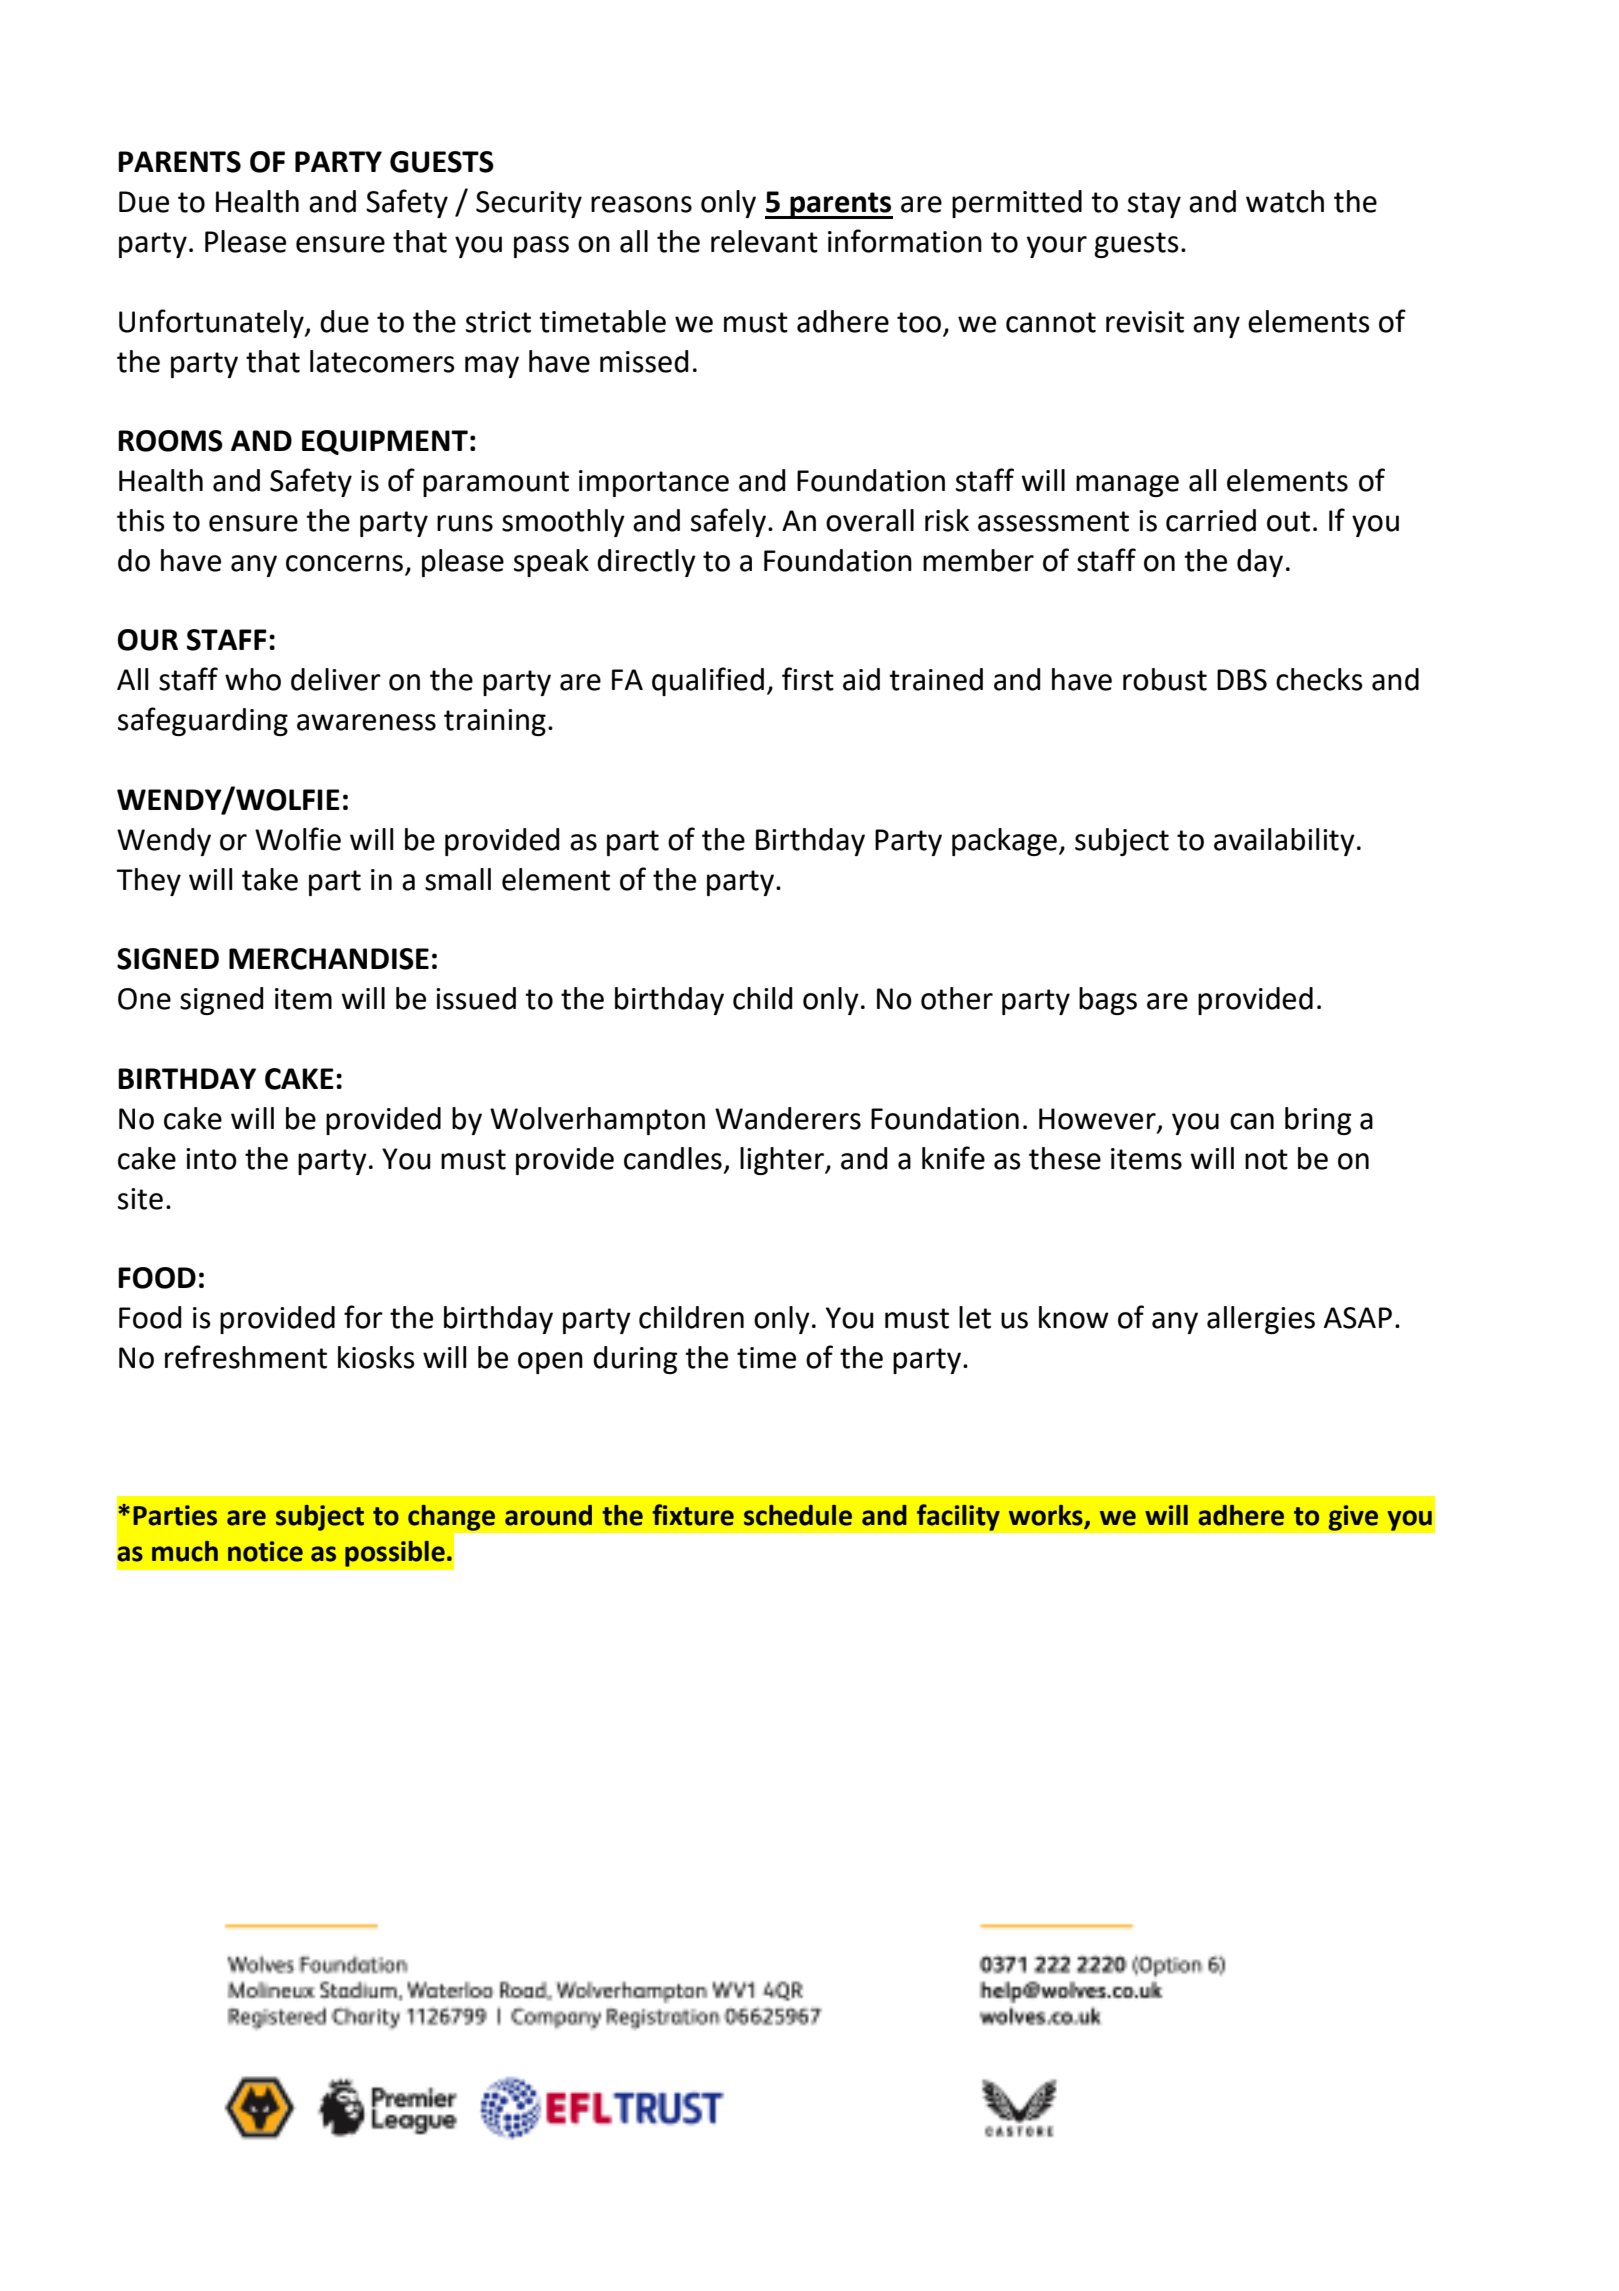  I want to click on Unfortunately, so click(212, 323).
